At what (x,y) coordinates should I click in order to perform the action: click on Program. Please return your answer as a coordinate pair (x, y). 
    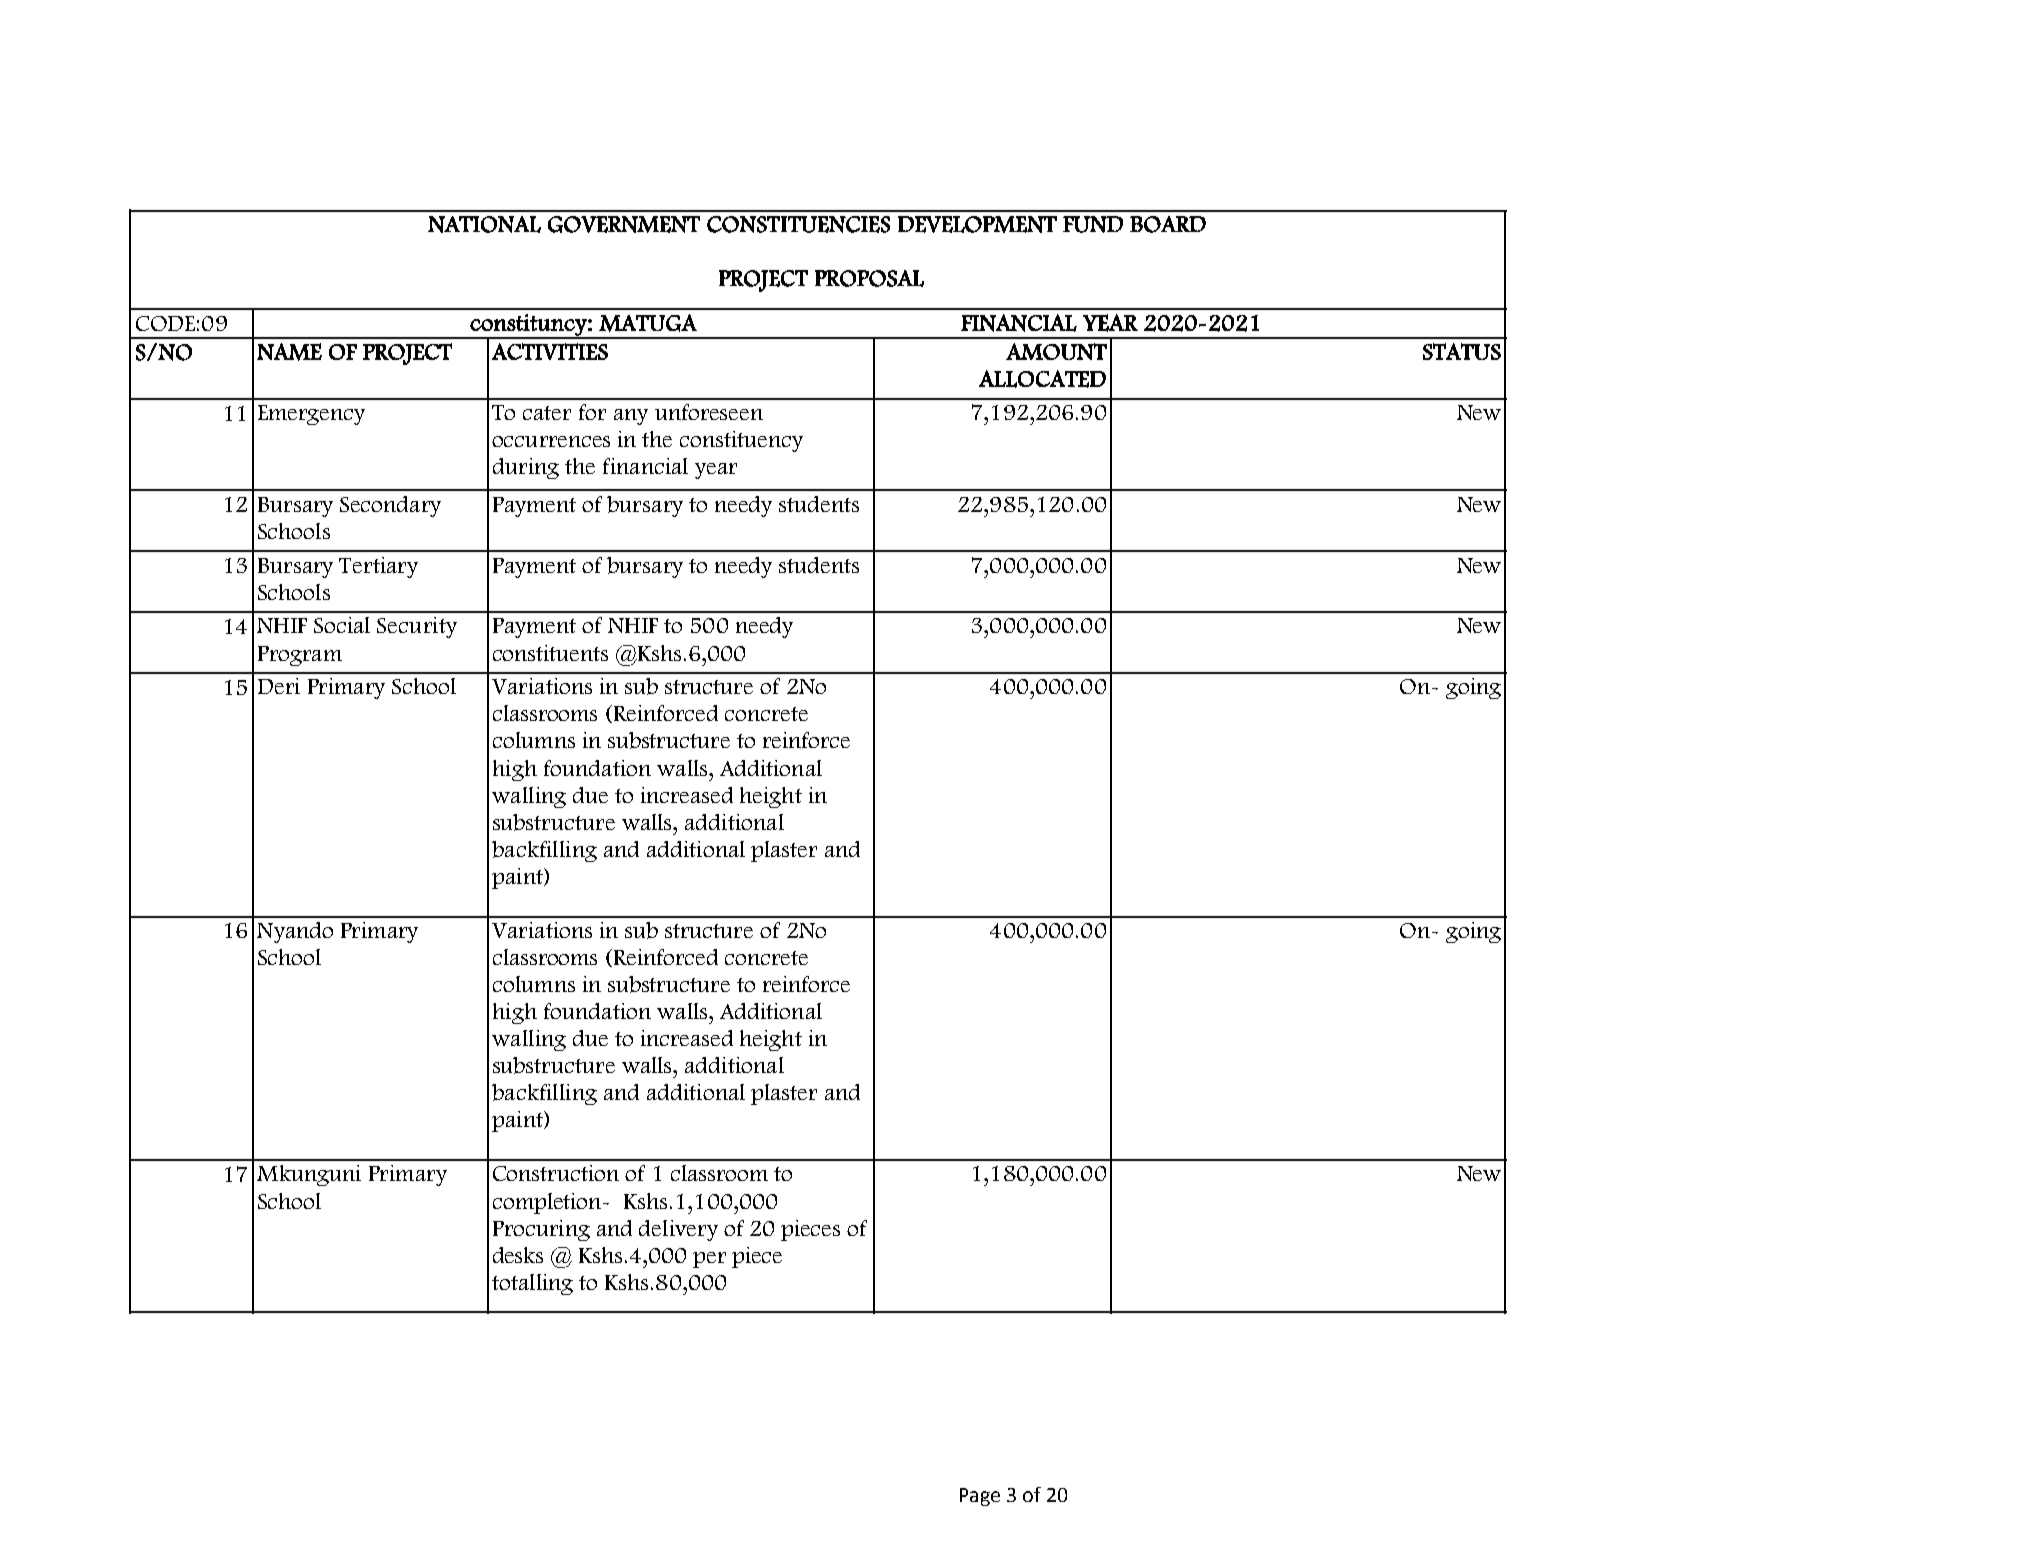
    Looking at the image, I should click on (300, 656).
